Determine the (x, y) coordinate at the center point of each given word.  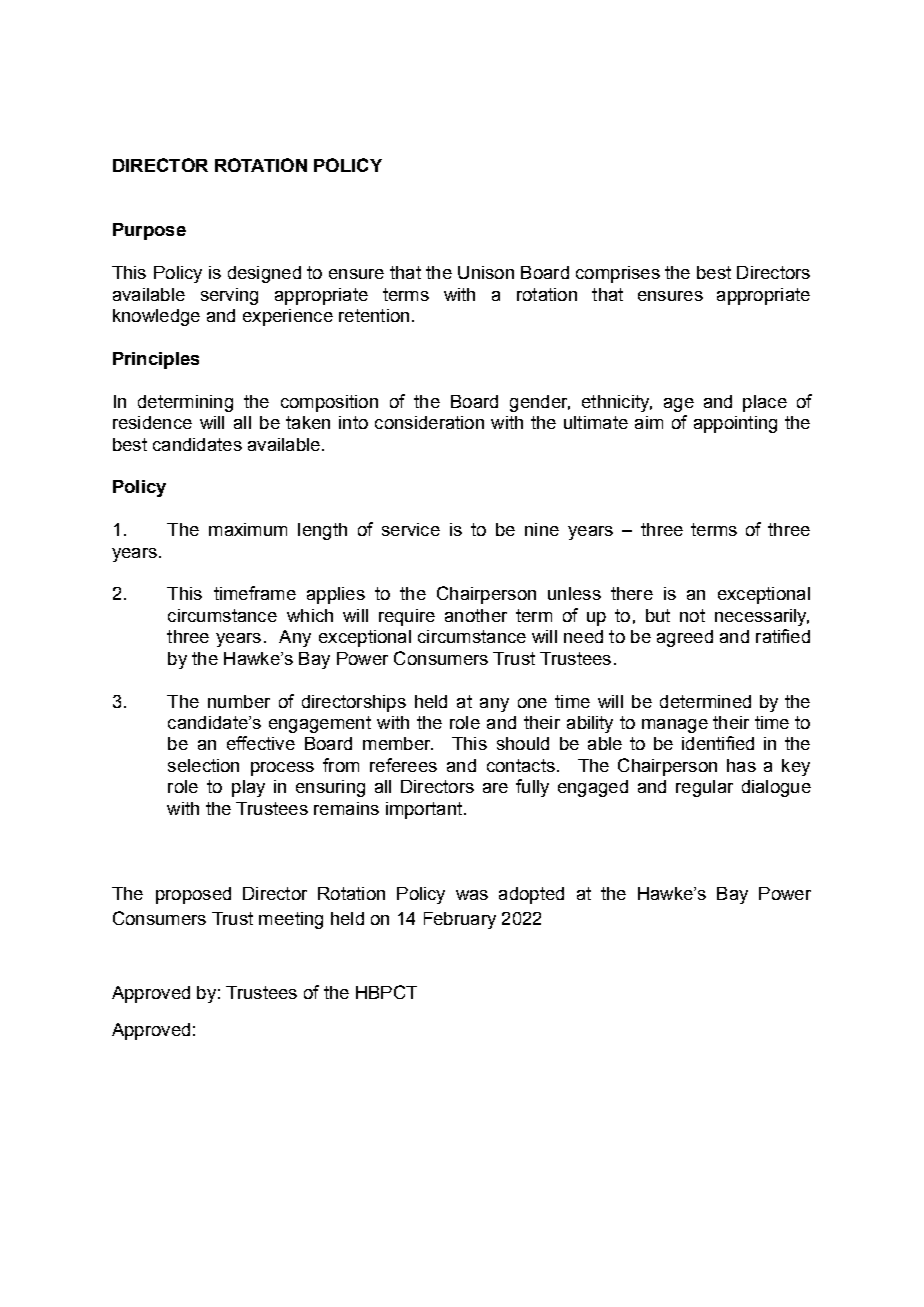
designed (264, 274)
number (239, 701)
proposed (193, 895)
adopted (531, 895)
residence (152, 422)
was (472, 895)
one (532, 703)
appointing (735, 424)
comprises (618, 274)
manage (675, 726)
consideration (429, 422)
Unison (486, 272)
